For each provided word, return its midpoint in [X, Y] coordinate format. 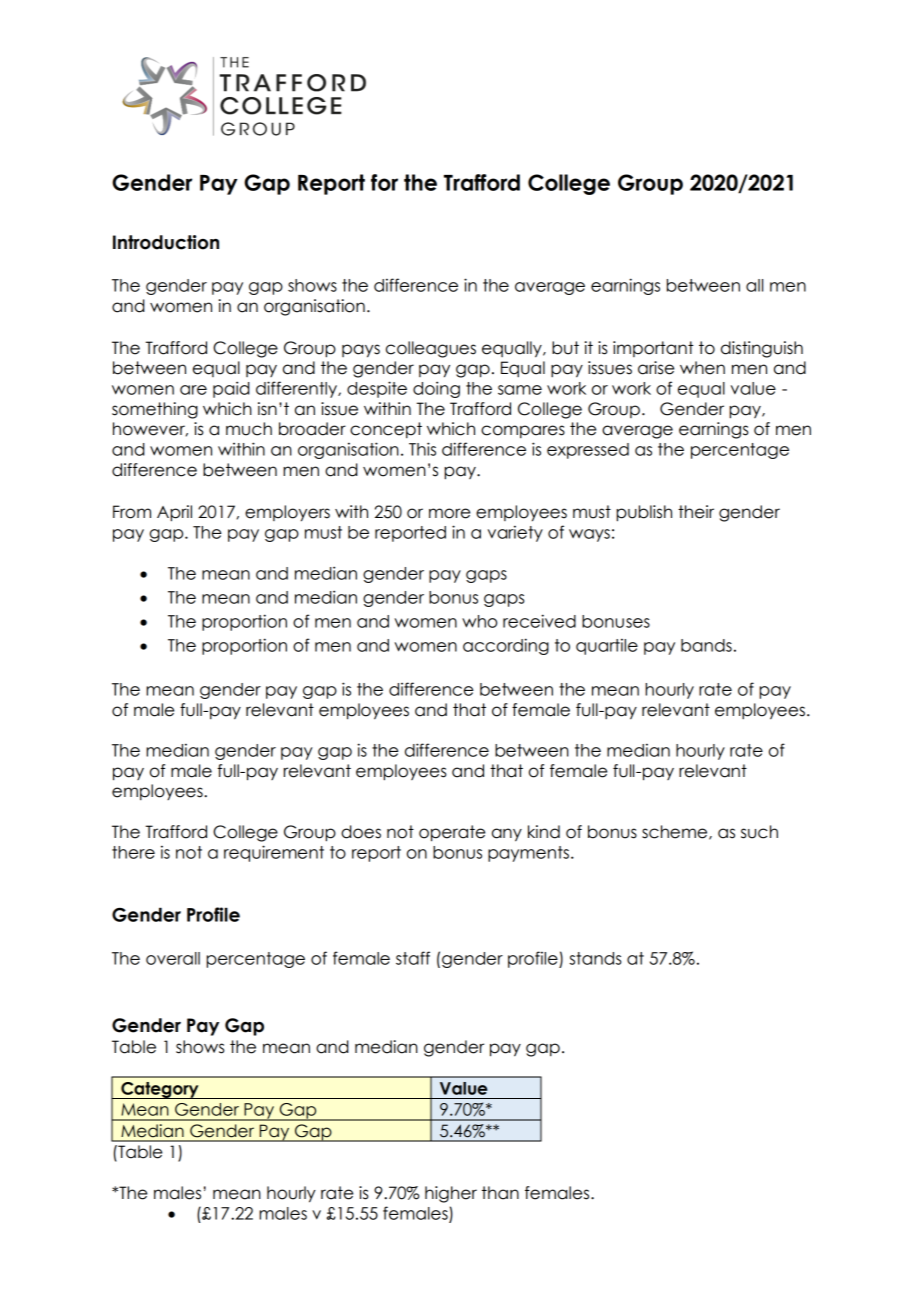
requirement [274, 853]
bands [706, 645]
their [696, 512]
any [507, 835]
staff [413, 958]
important [653, 349]
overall [173, 958]
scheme [676, 832]
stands [595, 958]
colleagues [431, 349]
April [174, 513]
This [422, 449]
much [249, 429]
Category [160, 1090]
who [479, 621]
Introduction [166, 242]
